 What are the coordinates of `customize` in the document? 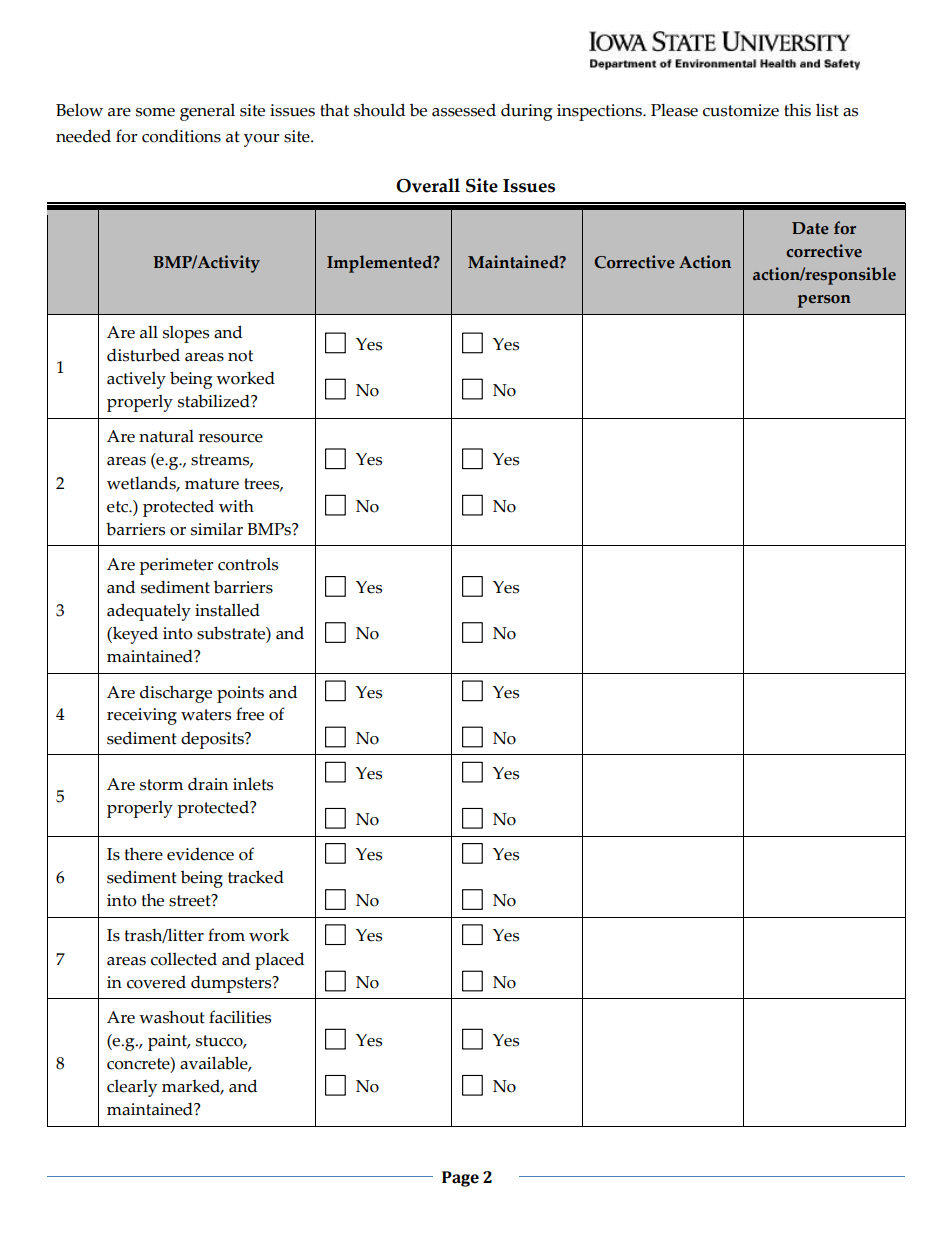 It's located at (741, 110).
